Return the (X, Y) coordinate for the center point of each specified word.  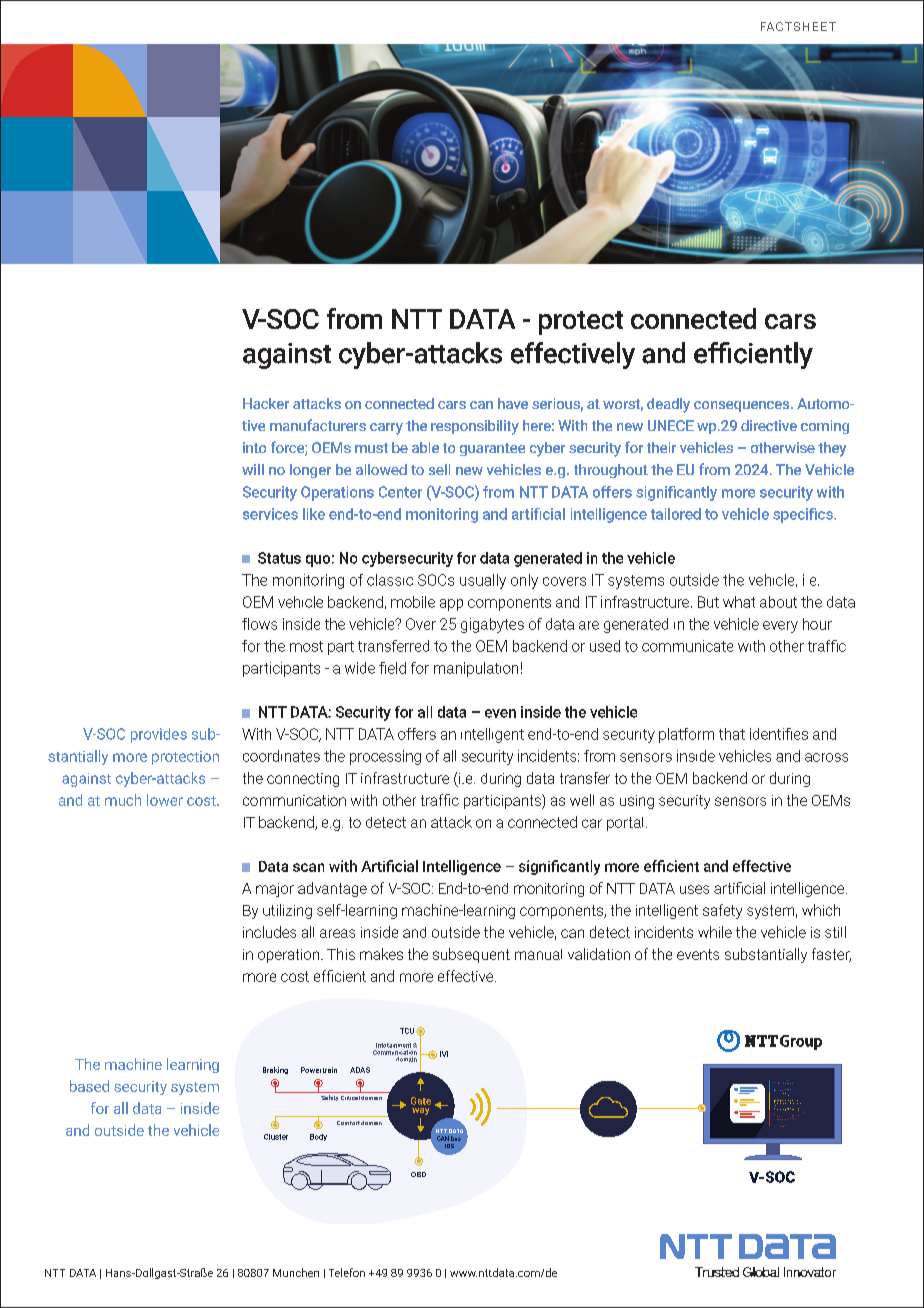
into (254, 447)
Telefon (347, 1272)
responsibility (475, 427)
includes (269, 932)
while (715, 932)
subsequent (471, 955)
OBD (418, 1174)
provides (159, 735)
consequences (743, 406)
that (732, 734)
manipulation (476, 669)
